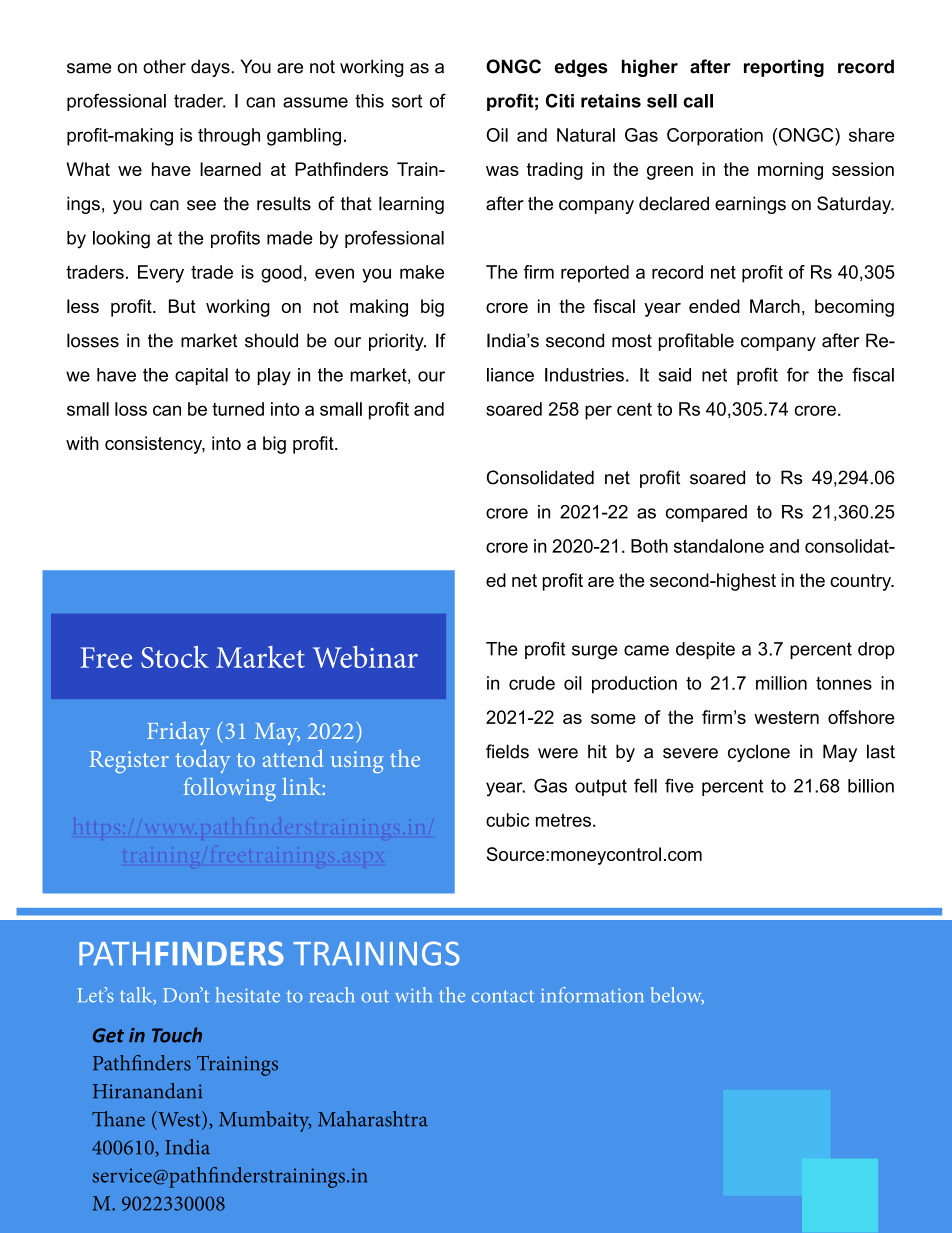 The image size is (952, 1233). What do you see at coordinates (373, 1119) in the page?
I see `Maharashtra` at bounding box center [373, 1119].
